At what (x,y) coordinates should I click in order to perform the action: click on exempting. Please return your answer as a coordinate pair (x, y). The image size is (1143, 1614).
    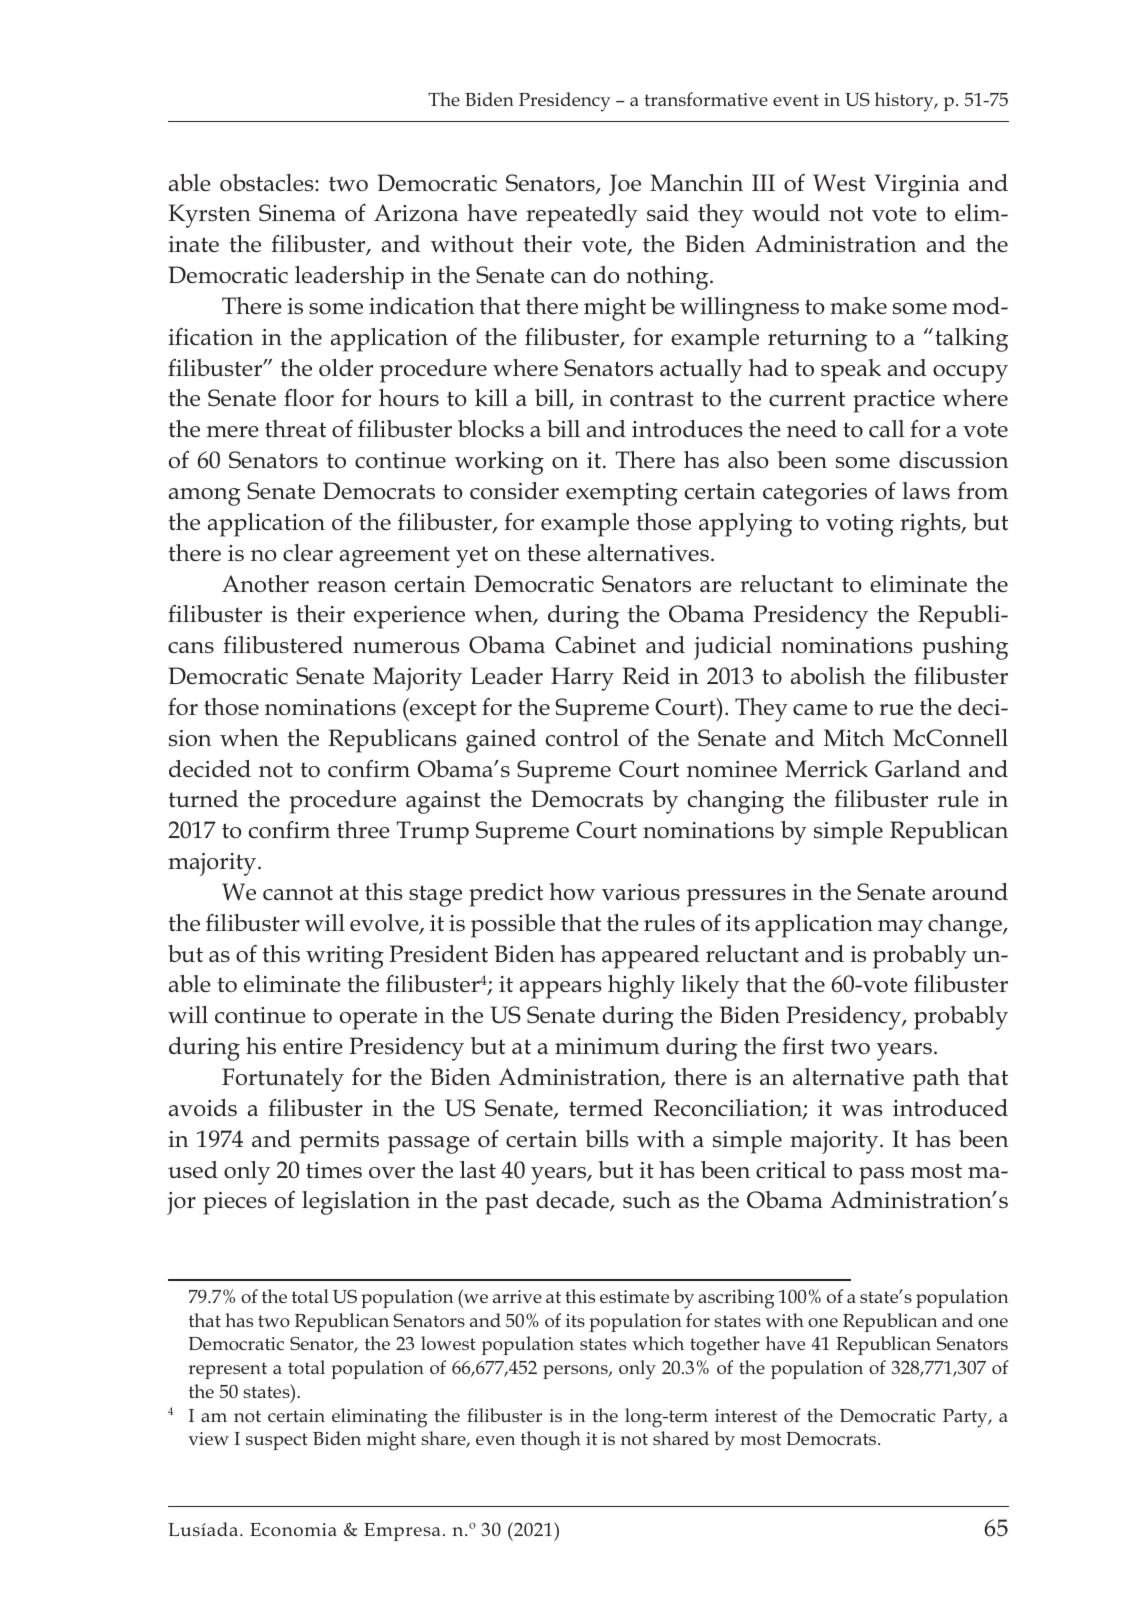
    Looking at the image, I should click on (622, 494).
